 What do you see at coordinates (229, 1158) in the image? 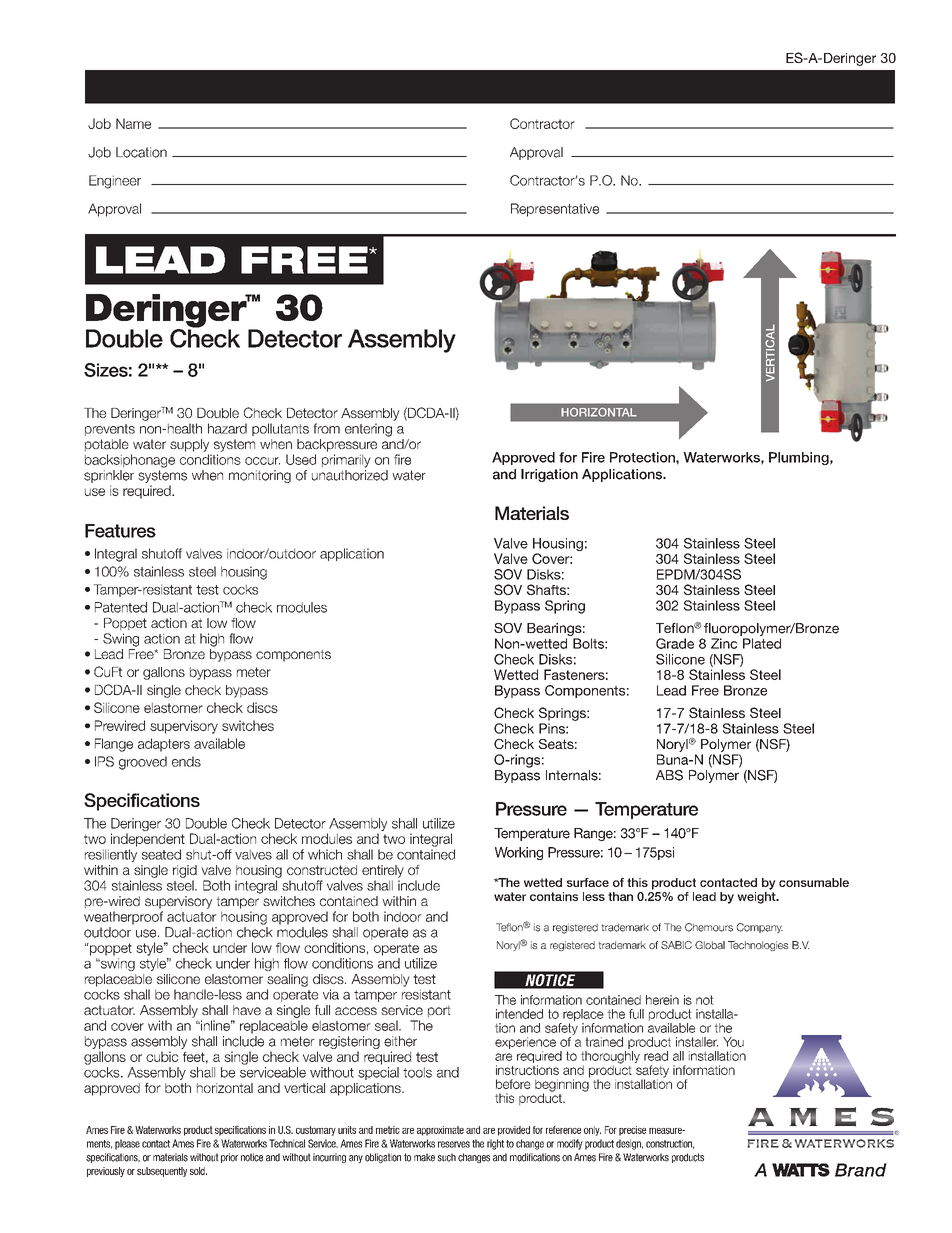
I see `prior` at bounding box center [229, 1158].
